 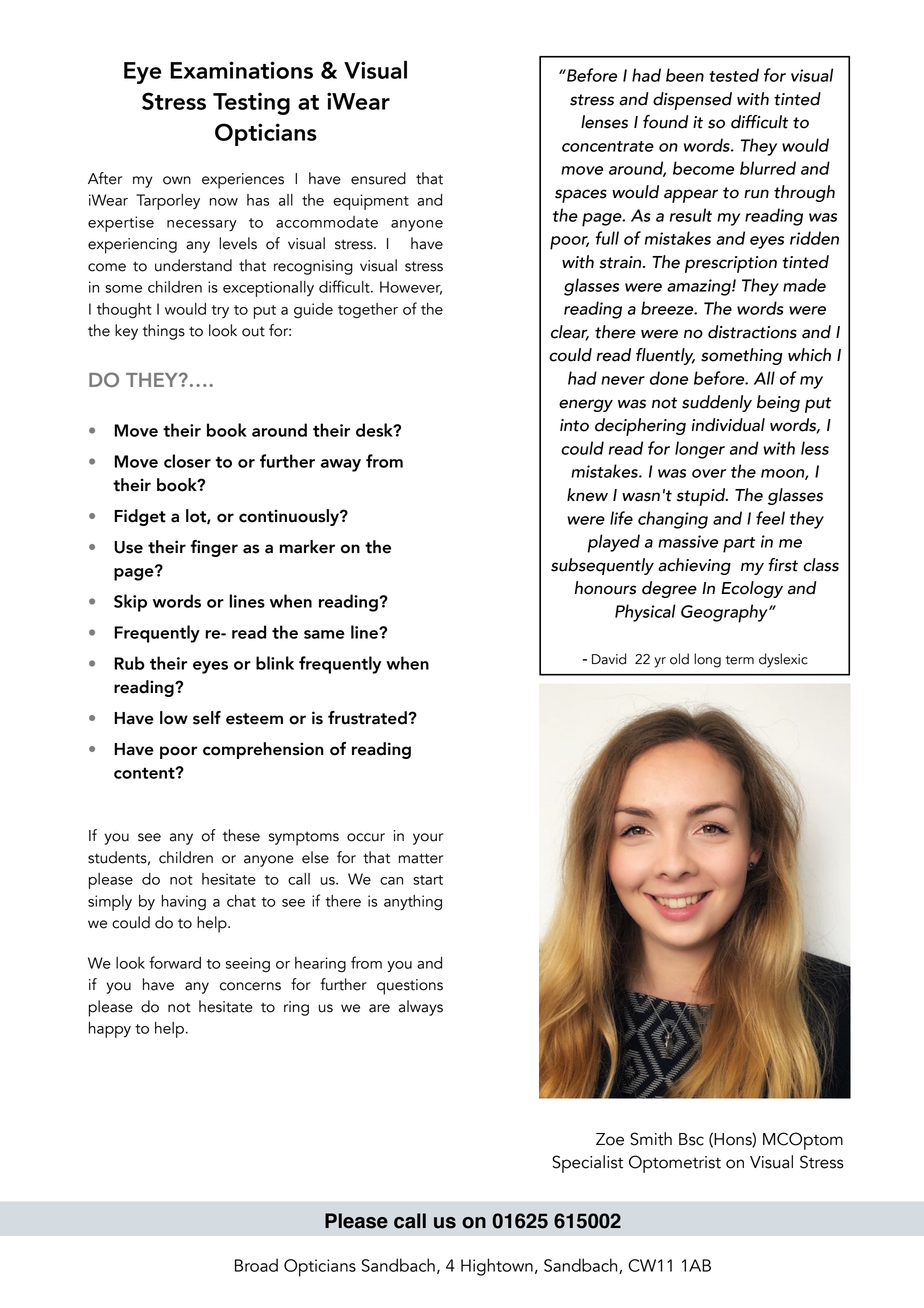 I want to click on Testing, so click(x=251, y=103).
